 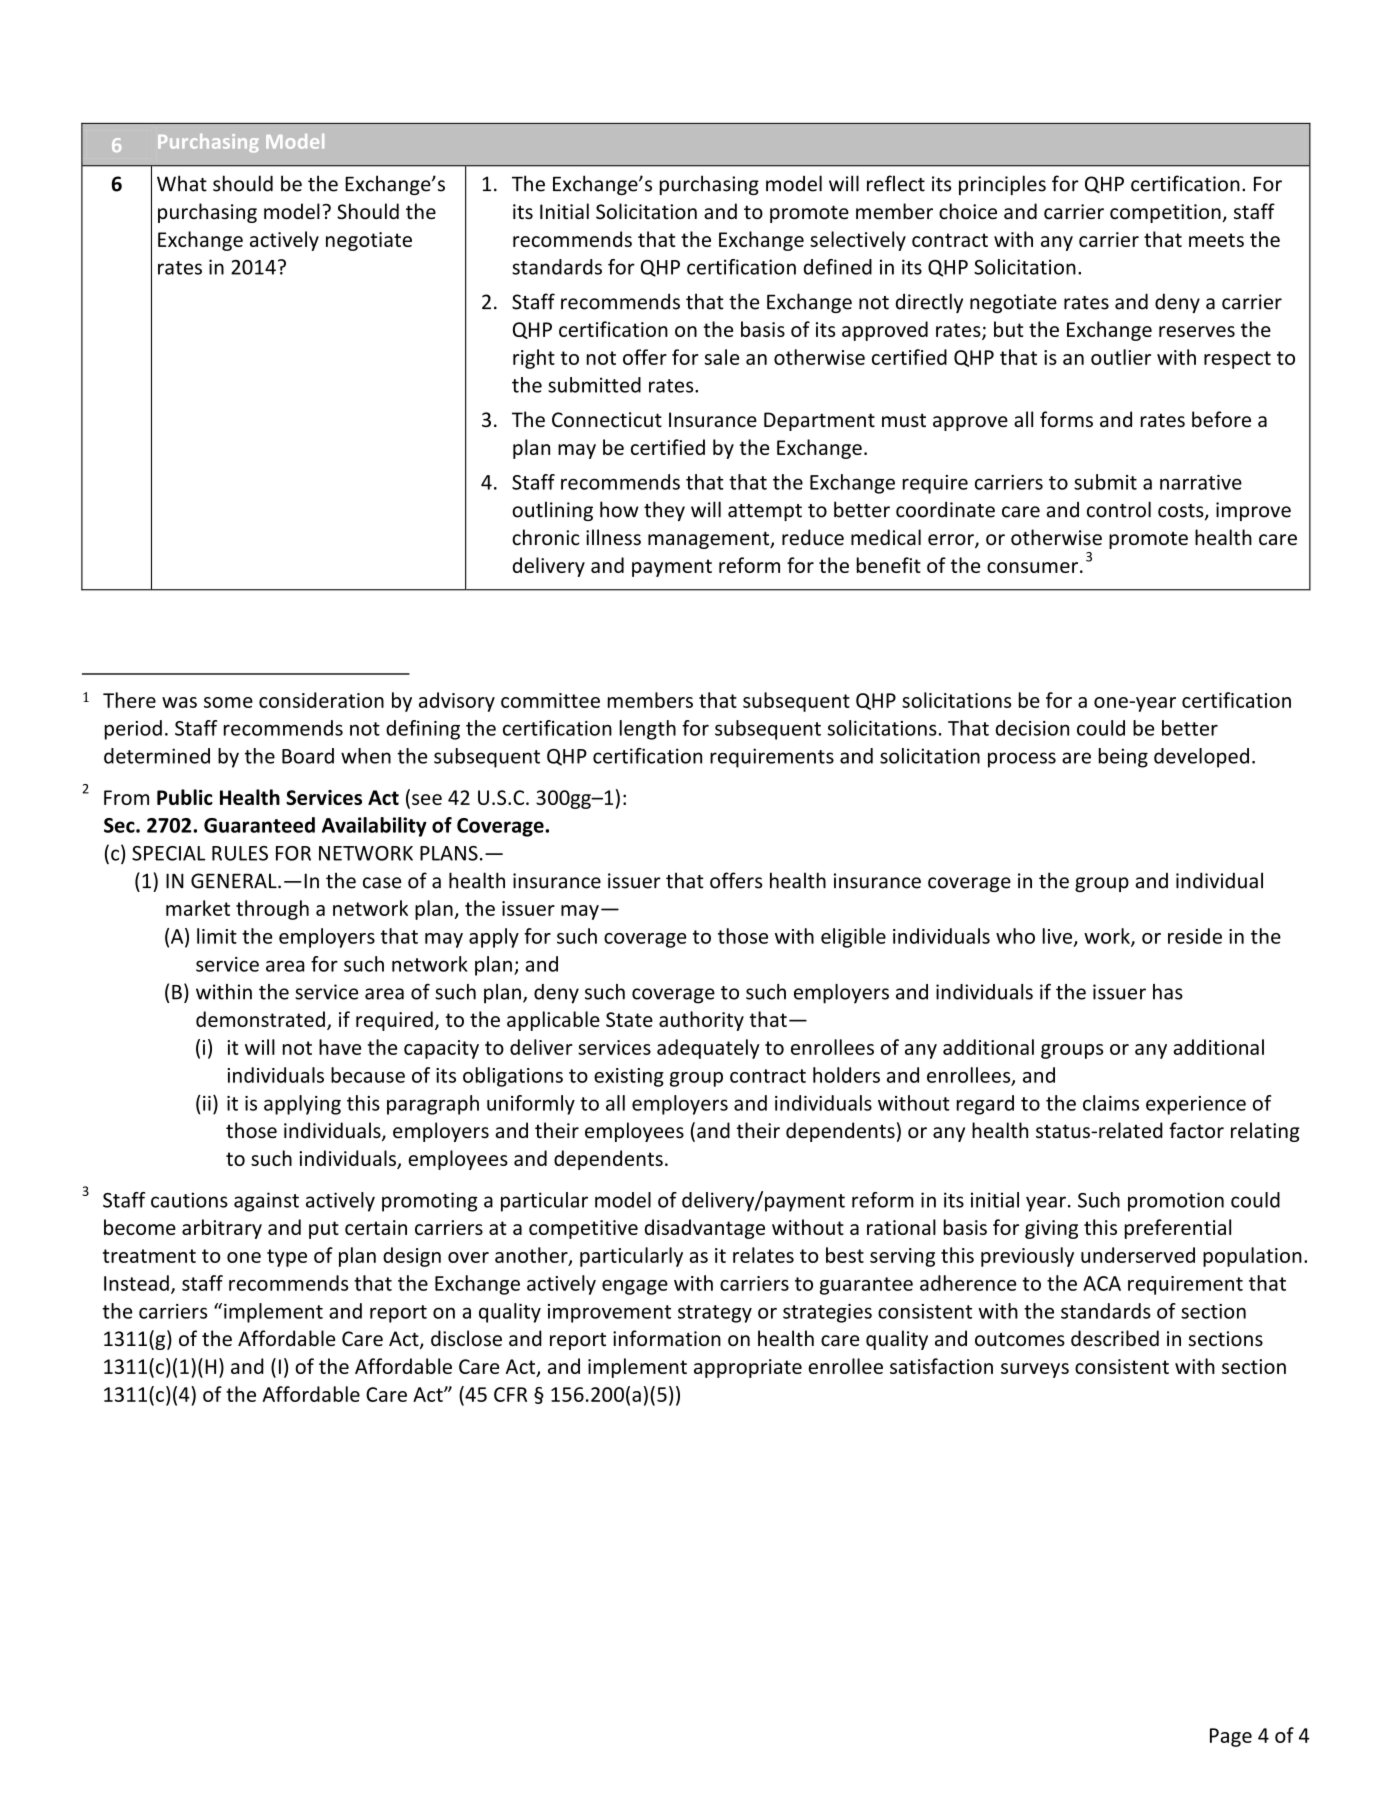 I want to click on appropriate, so click(x=748, y=1368).
